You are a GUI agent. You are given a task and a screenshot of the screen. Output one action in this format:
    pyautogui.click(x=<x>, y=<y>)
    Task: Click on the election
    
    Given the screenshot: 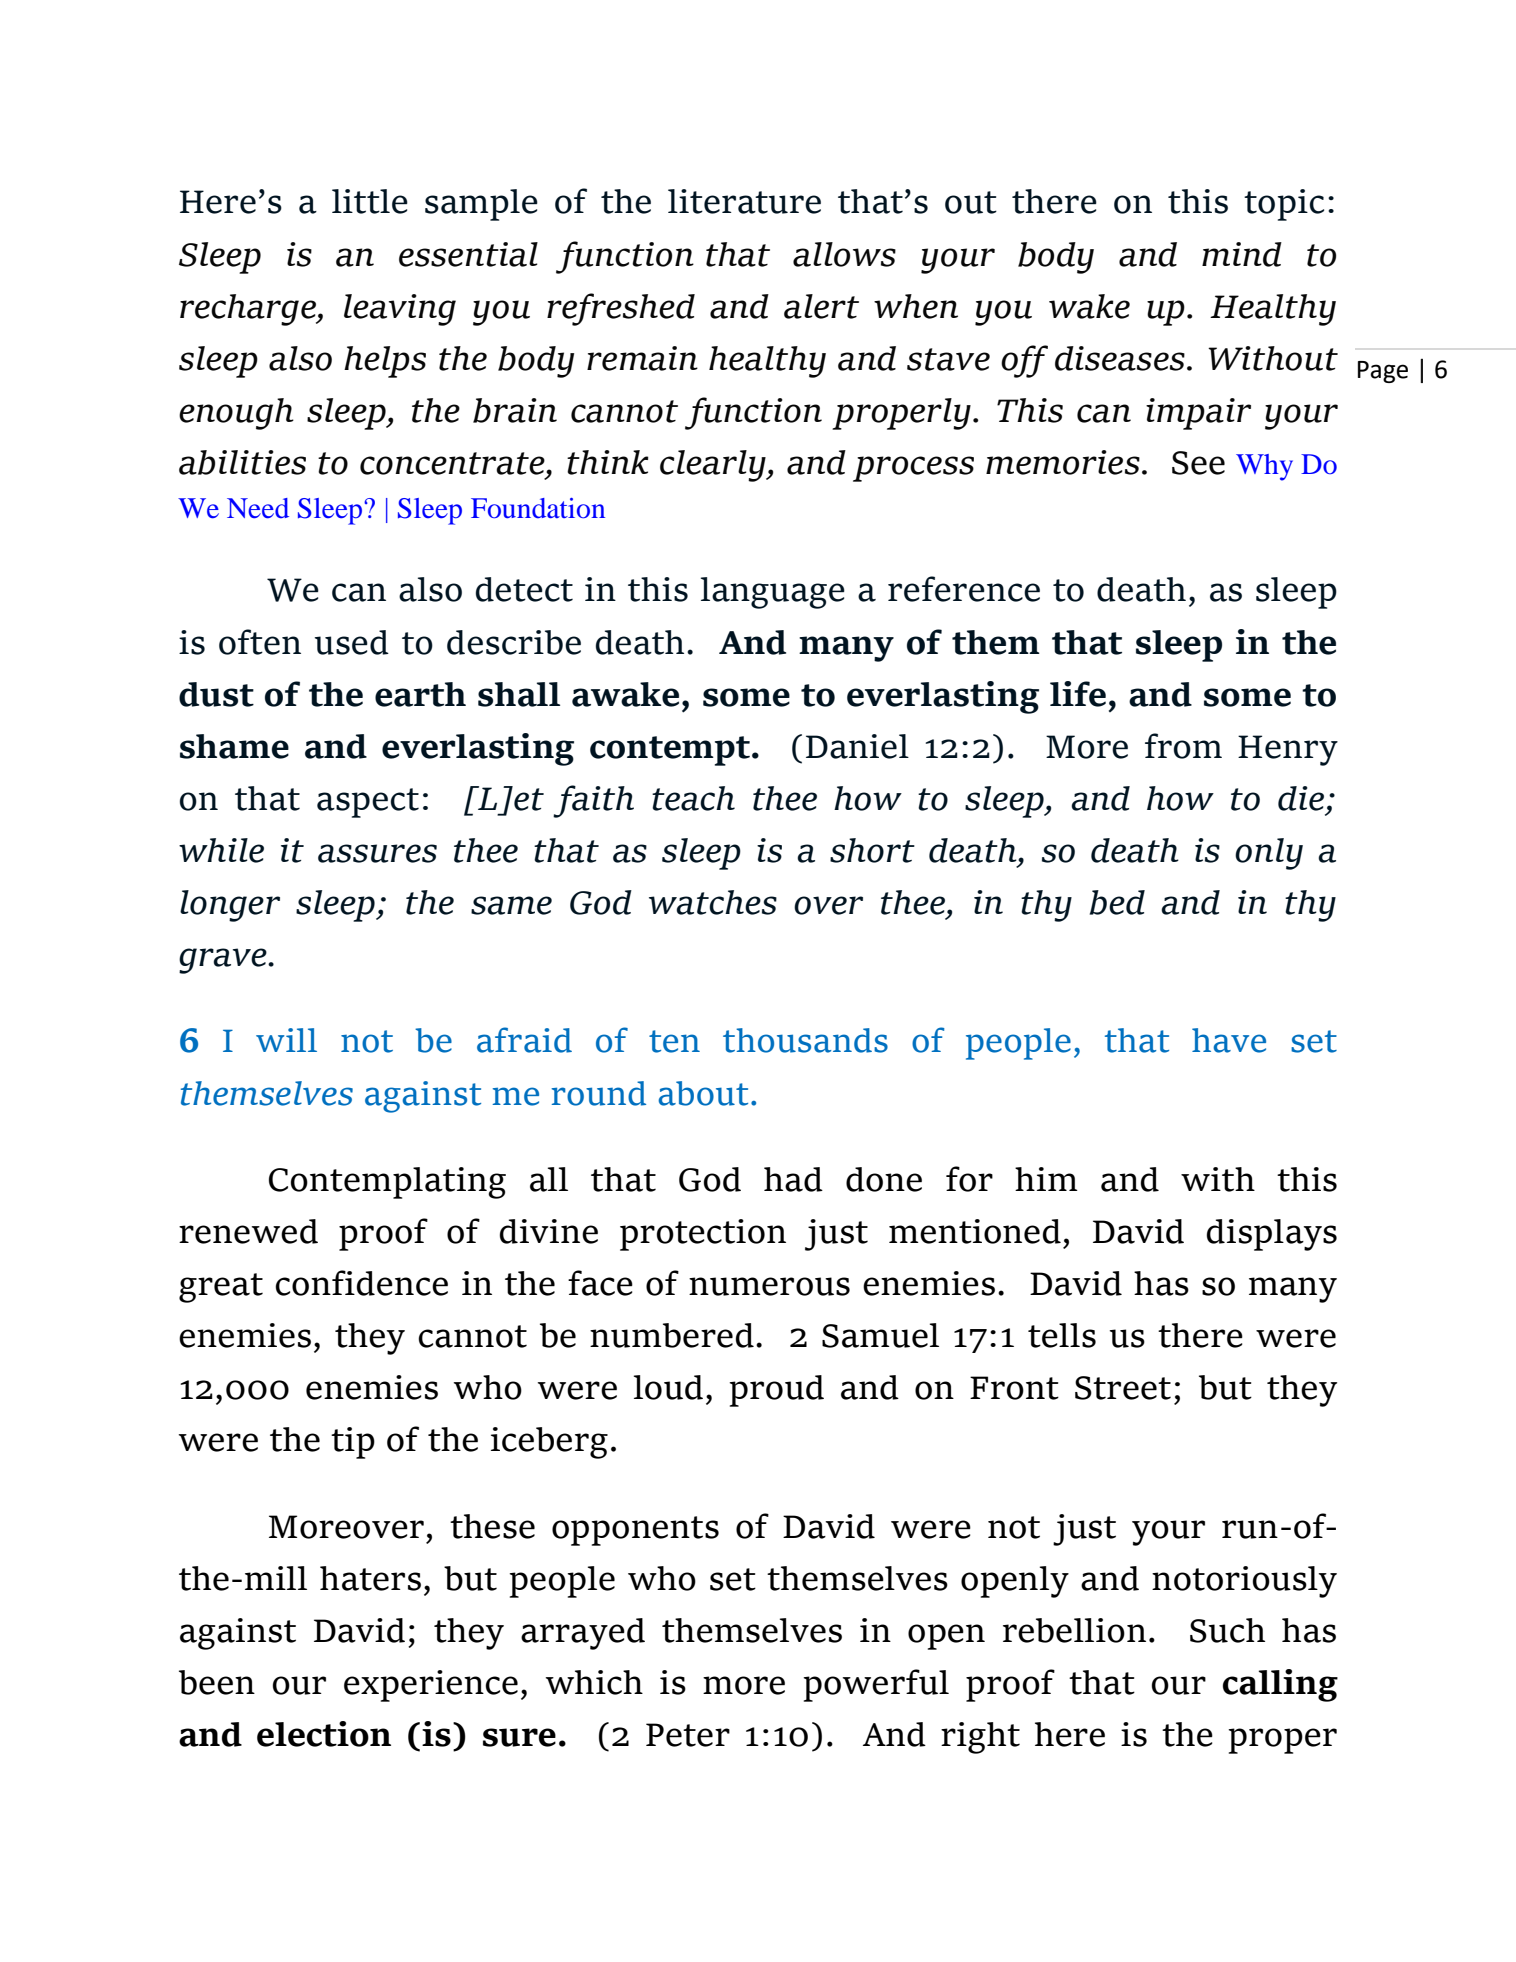 What is the action you would take?
    pyautogui.click(x=324, y=1734)
